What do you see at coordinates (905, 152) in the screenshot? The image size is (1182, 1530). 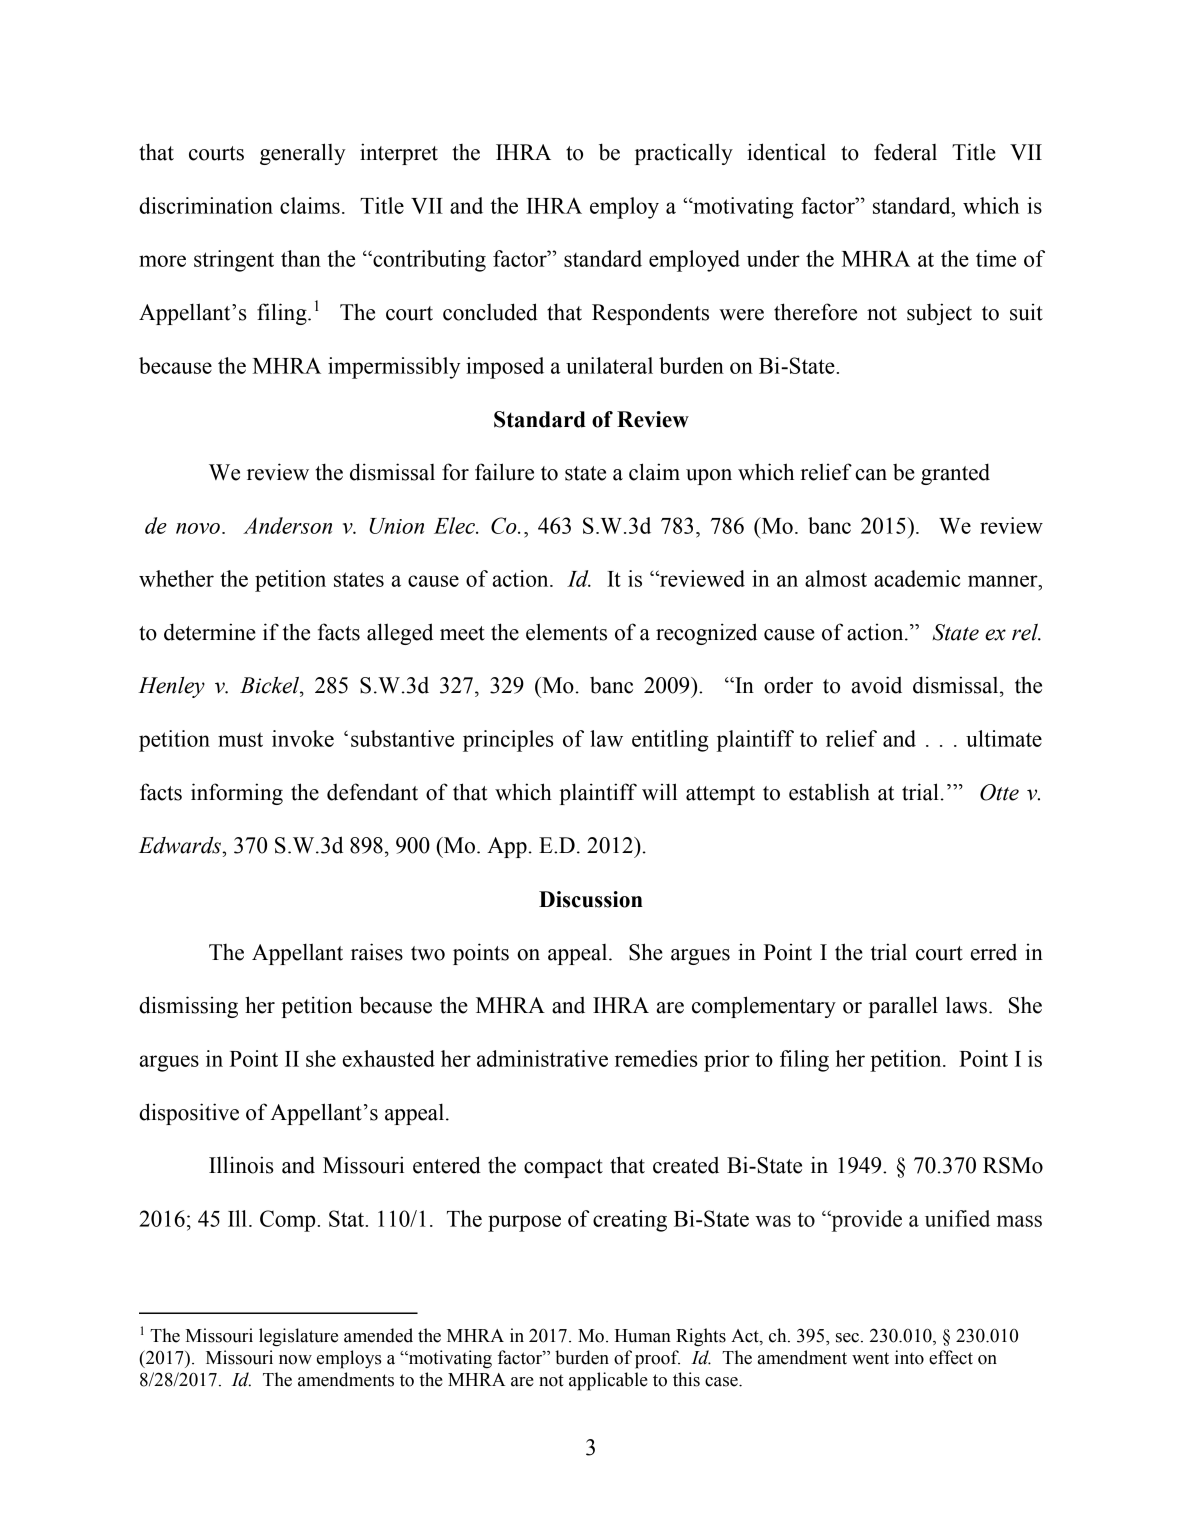 I see `federal` at bounding box center [905, 152].
